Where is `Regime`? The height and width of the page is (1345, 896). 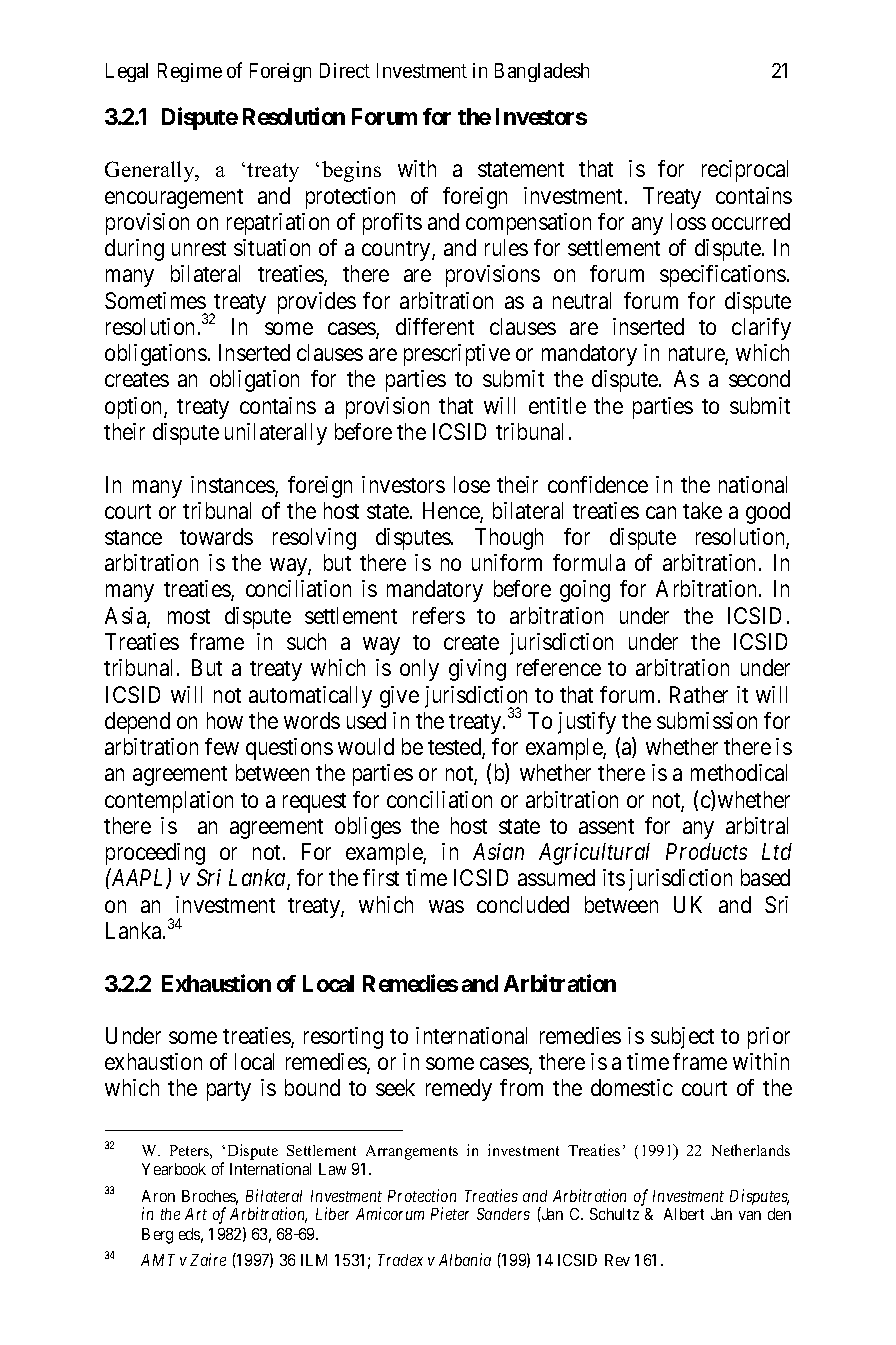 Regime is located at coordinates (190, 72).
